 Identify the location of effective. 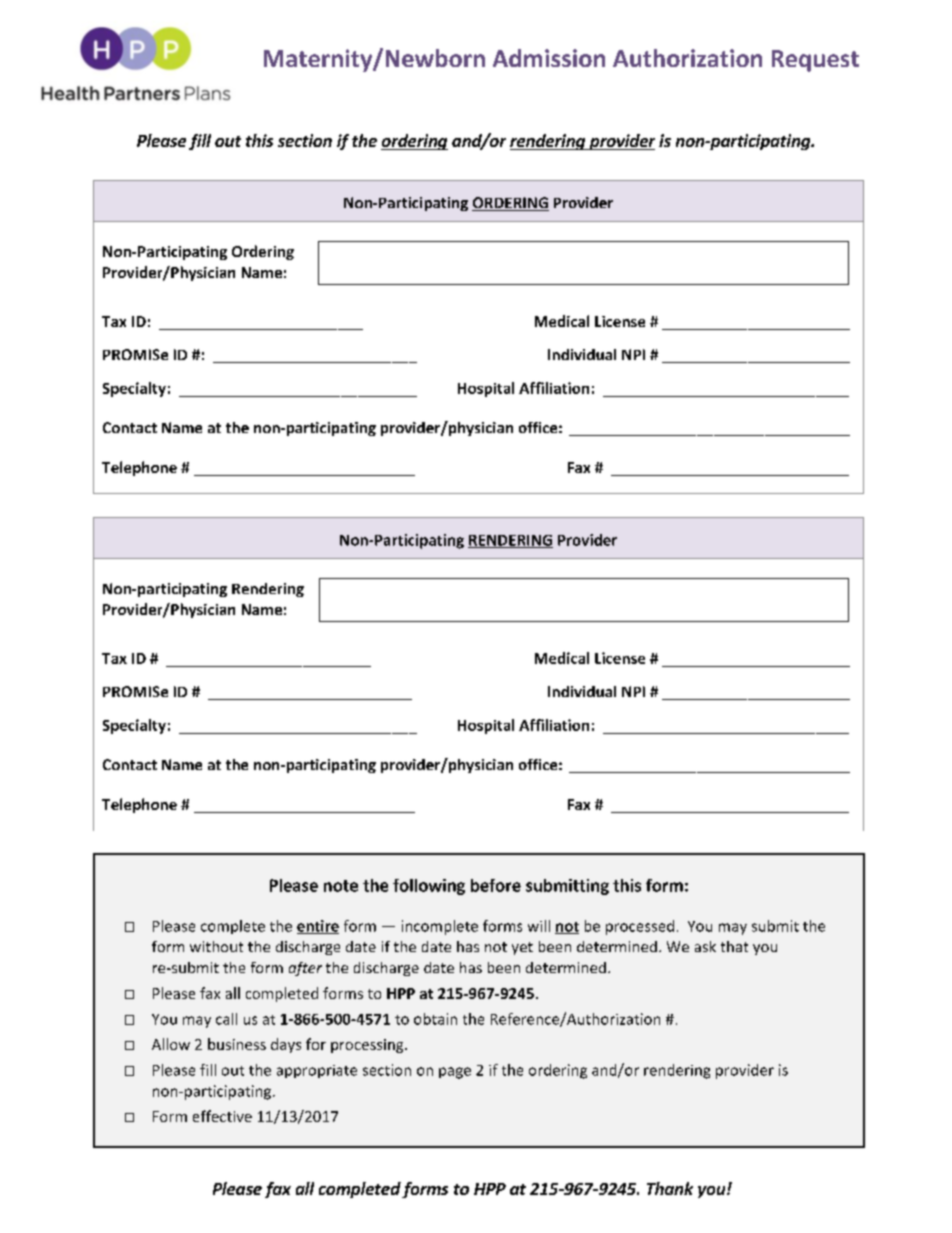
(222, 1116).
